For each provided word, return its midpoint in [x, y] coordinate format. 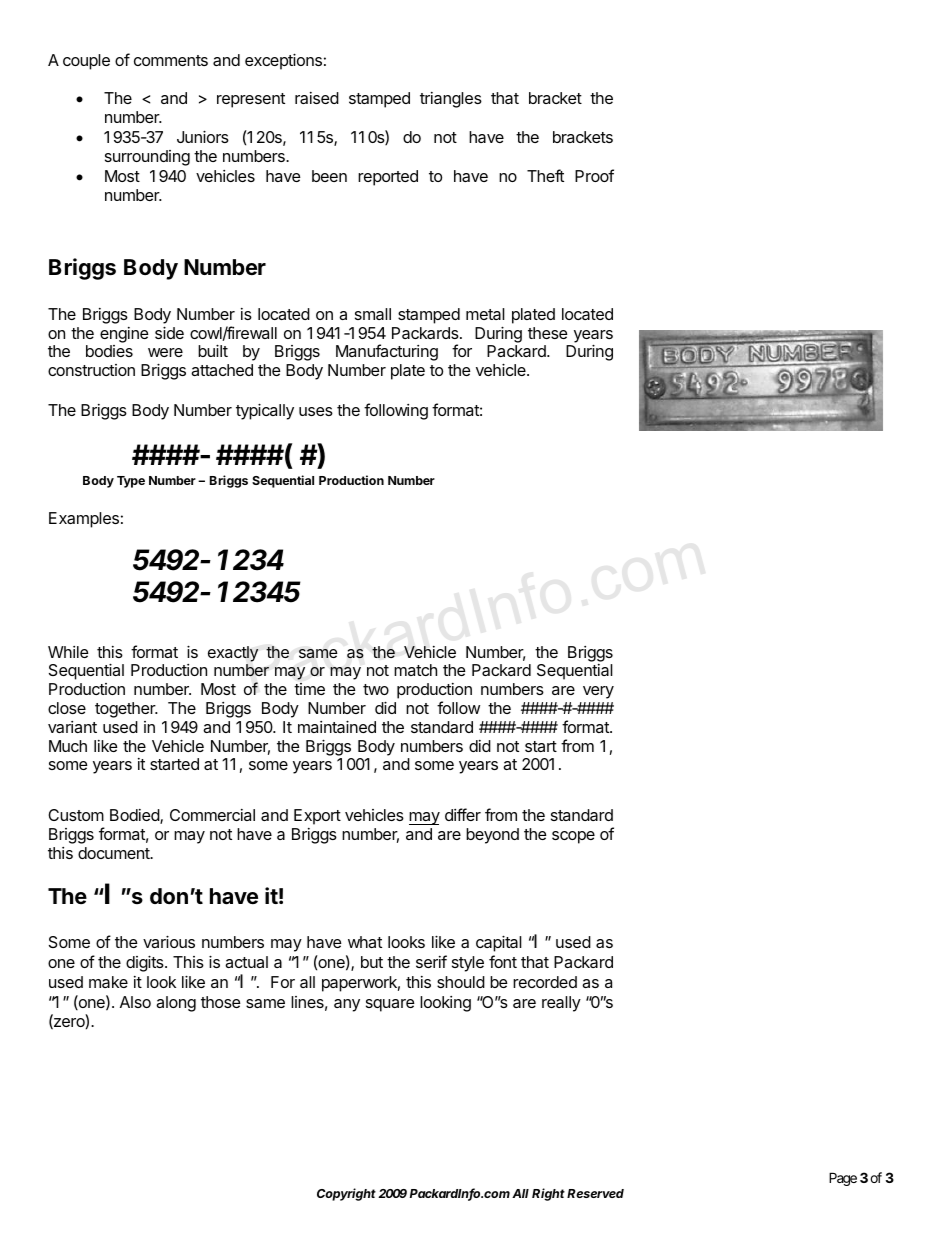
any [347, 1005]
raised [317, 98]
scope [573, 837]
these [548, 333]
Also [135, 1002]
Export [317, 817]
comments [171, 60]
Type [131, 482]
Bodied [135, 816]
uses [316, 411]
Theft [545, 175]
